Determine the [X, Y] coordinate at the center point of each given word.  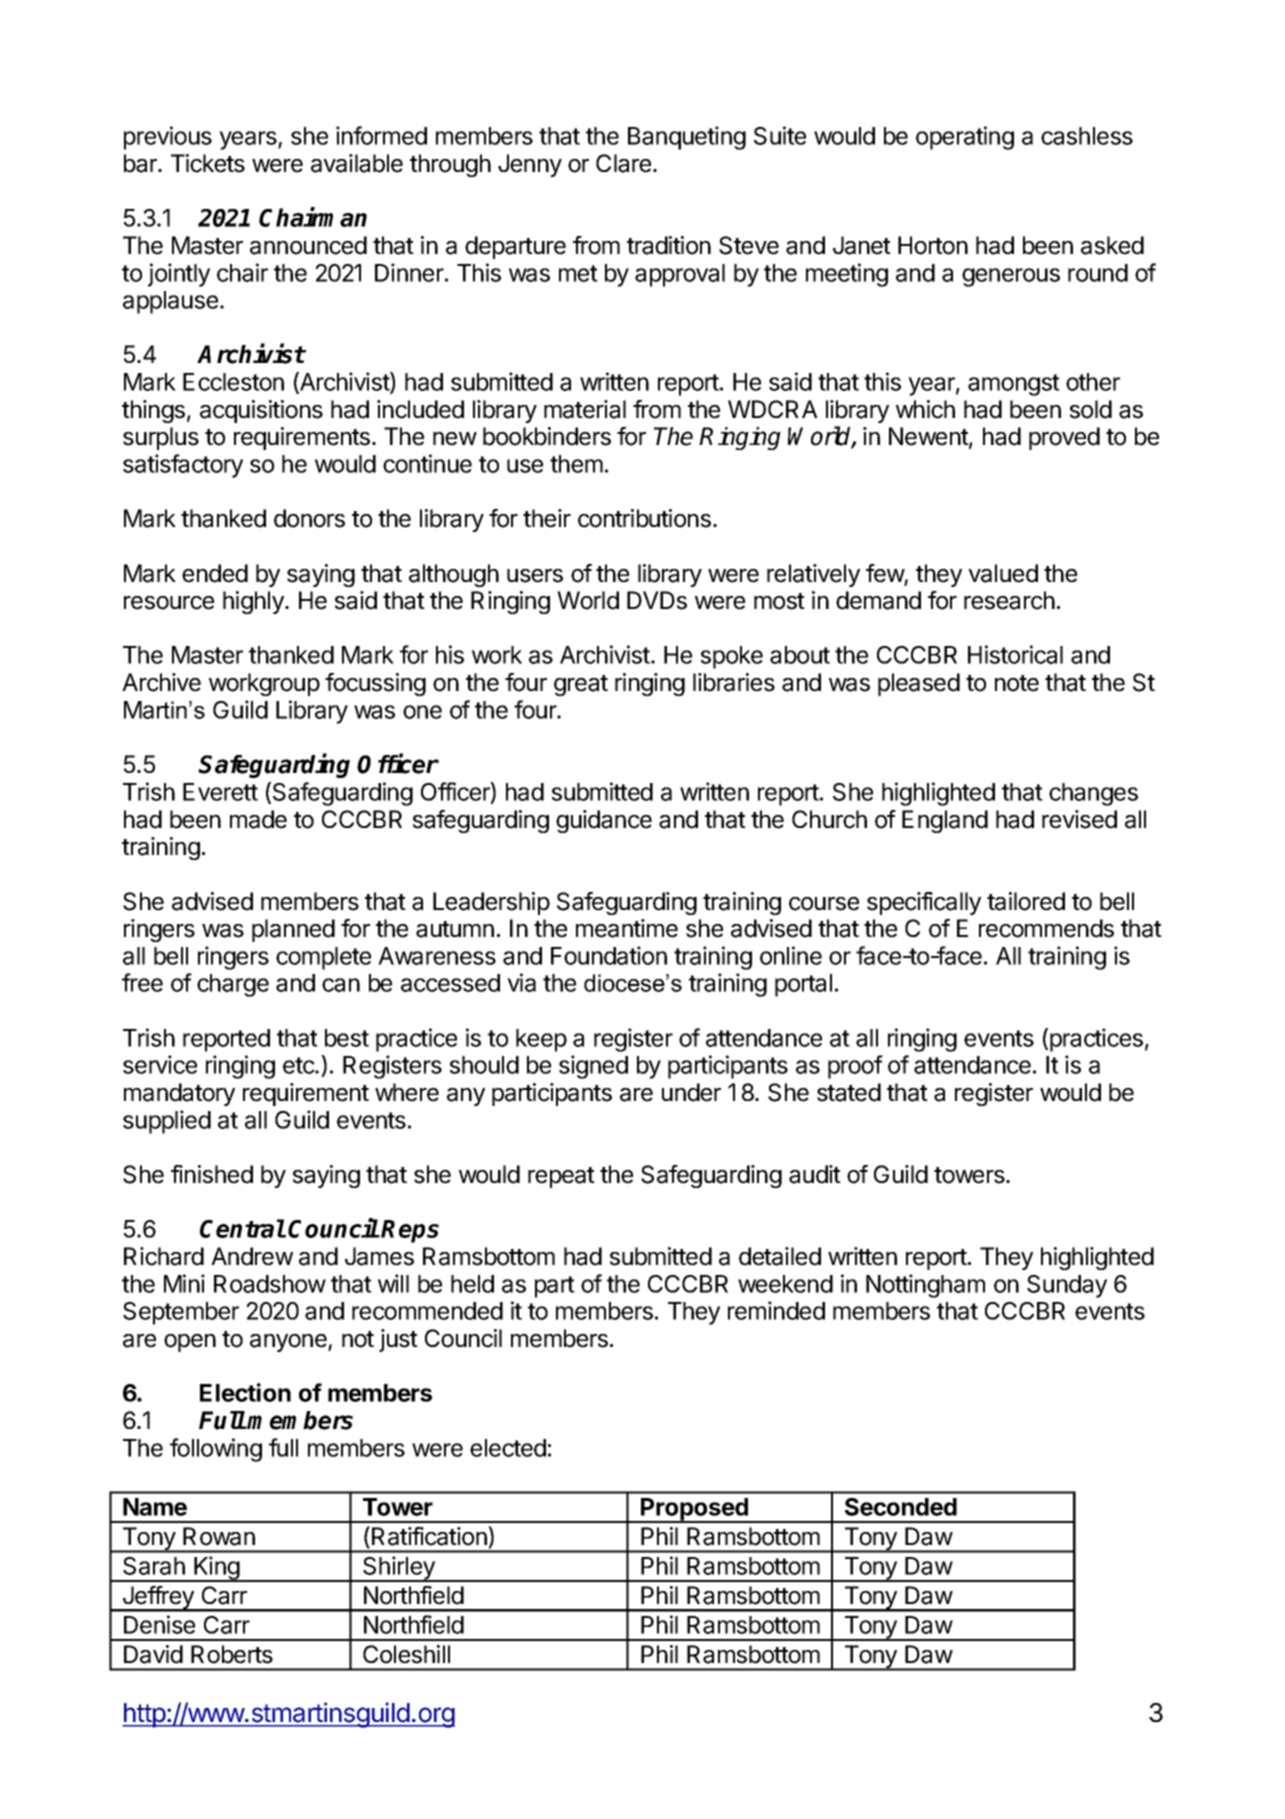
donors [309, 518]
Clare [623, 163]
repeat [561, 1177]
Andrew [252, 1256]
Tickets [208, 163]
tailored [1026, 901]
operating [965, 138]
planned [293, 930]
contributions [644, 518]
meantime [627, 928]
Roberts [232, 1654]
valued [1003, 573]
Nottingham [925, 1286]
